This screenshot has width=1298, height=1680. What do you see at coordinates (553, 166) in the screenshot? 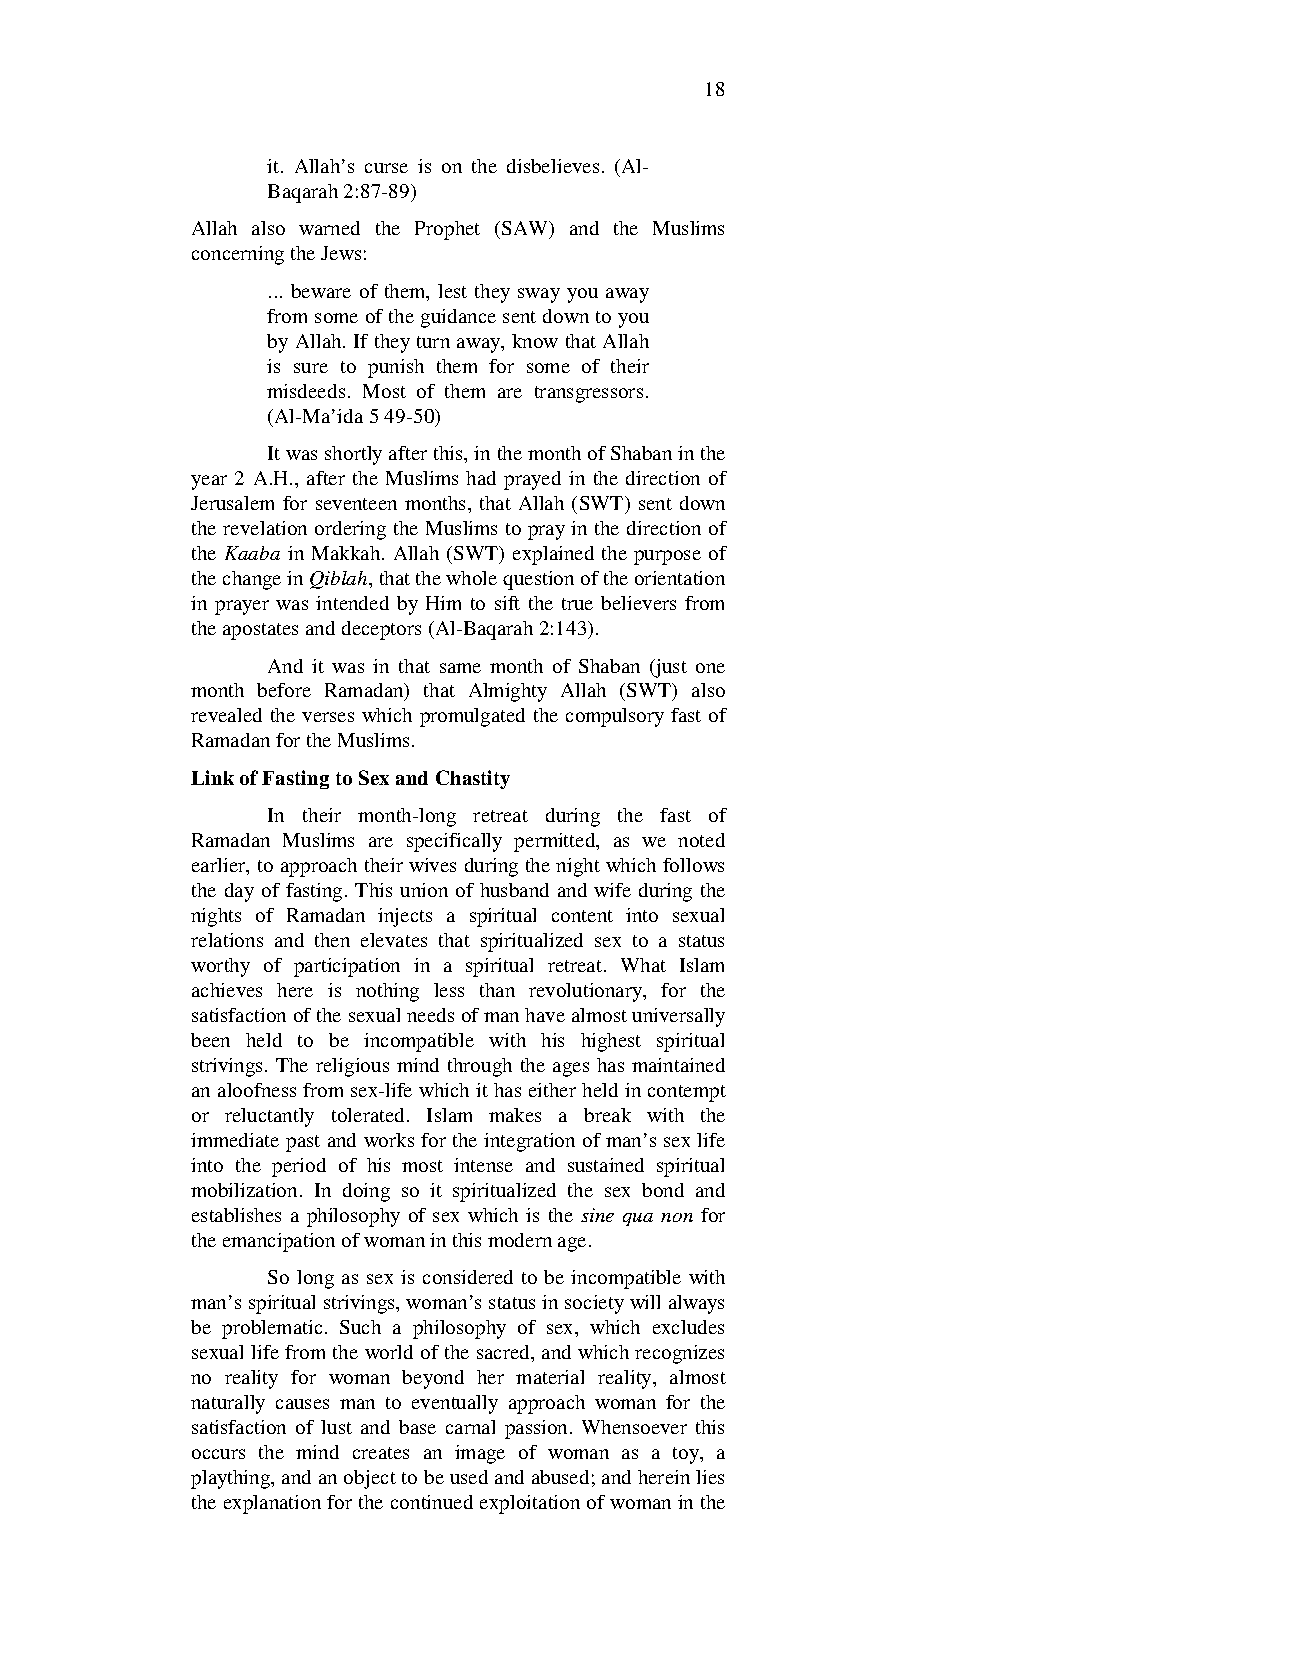
I see `disbelieves` at bounding box center [553, 166].
